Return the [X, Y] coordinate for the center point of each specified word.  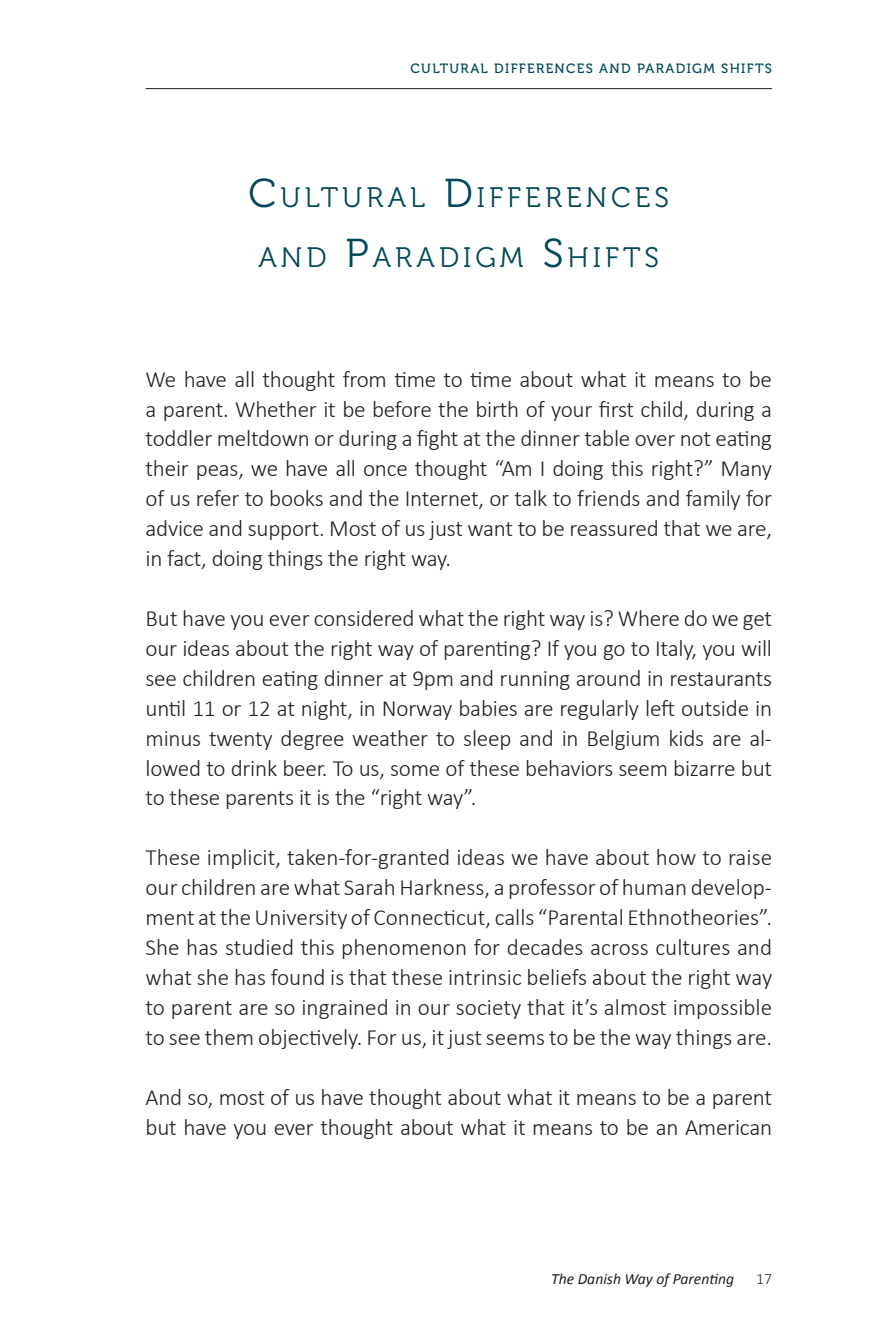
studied [259, 947]
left [660, 708]
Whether [276, 409]
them [229, 1037]
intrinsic [485, 977]
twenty [240, 741]
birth [497, 409]
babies [488, 708]
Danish [599, 1279]
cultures [693, 947]
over [655, 440]
